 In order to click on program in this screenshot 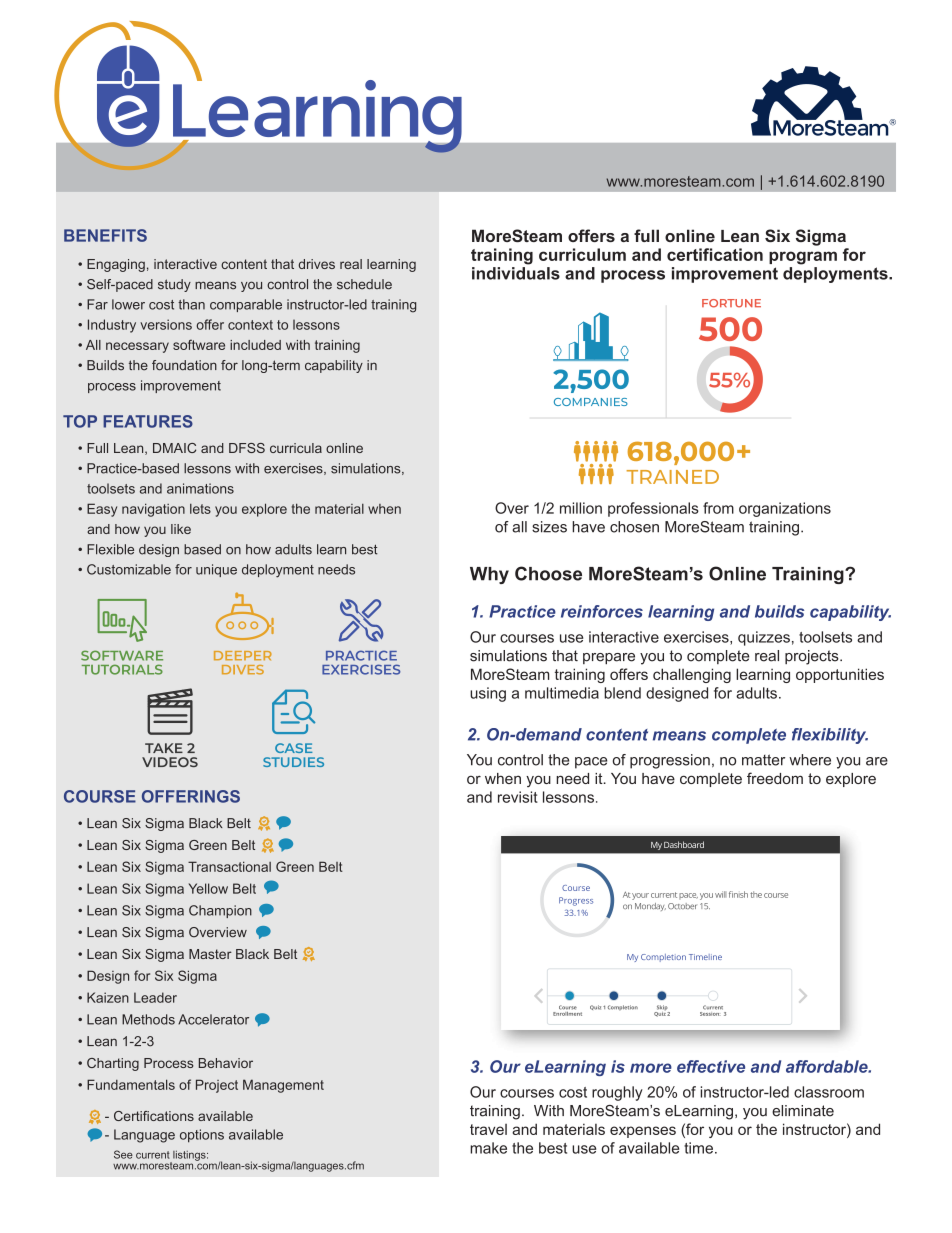, I will do `click(803, 258)`.
